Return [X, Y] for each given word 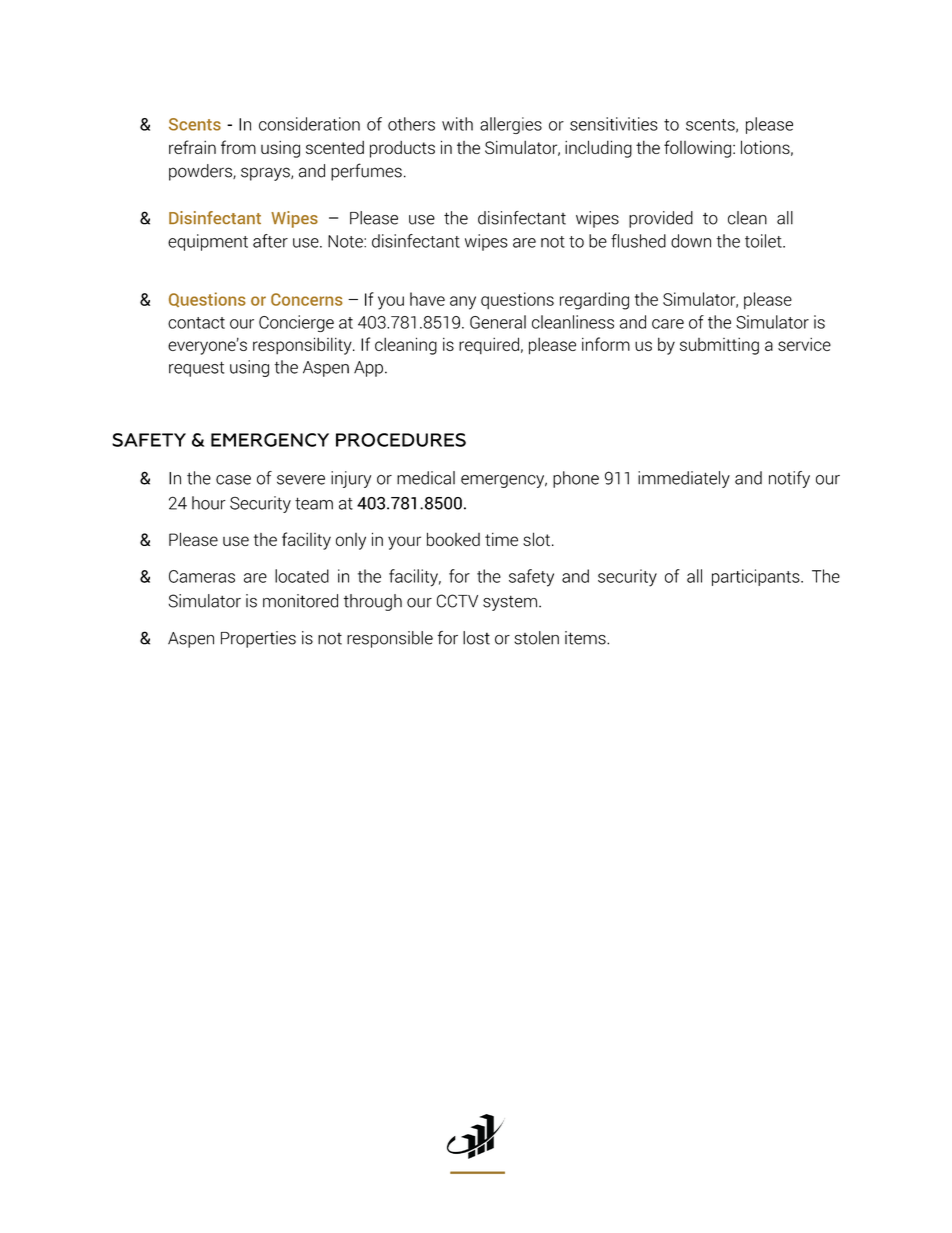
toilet [764, 241]
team [314, 503]
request [196, 369]
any [463, 303]
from [238, 147]
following [697, 149]
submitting [719, 346]
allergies [511, 125]
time [501, 539]
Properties [258, 639]
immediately [684, 479]
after [270, 241]
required [489, 346]
